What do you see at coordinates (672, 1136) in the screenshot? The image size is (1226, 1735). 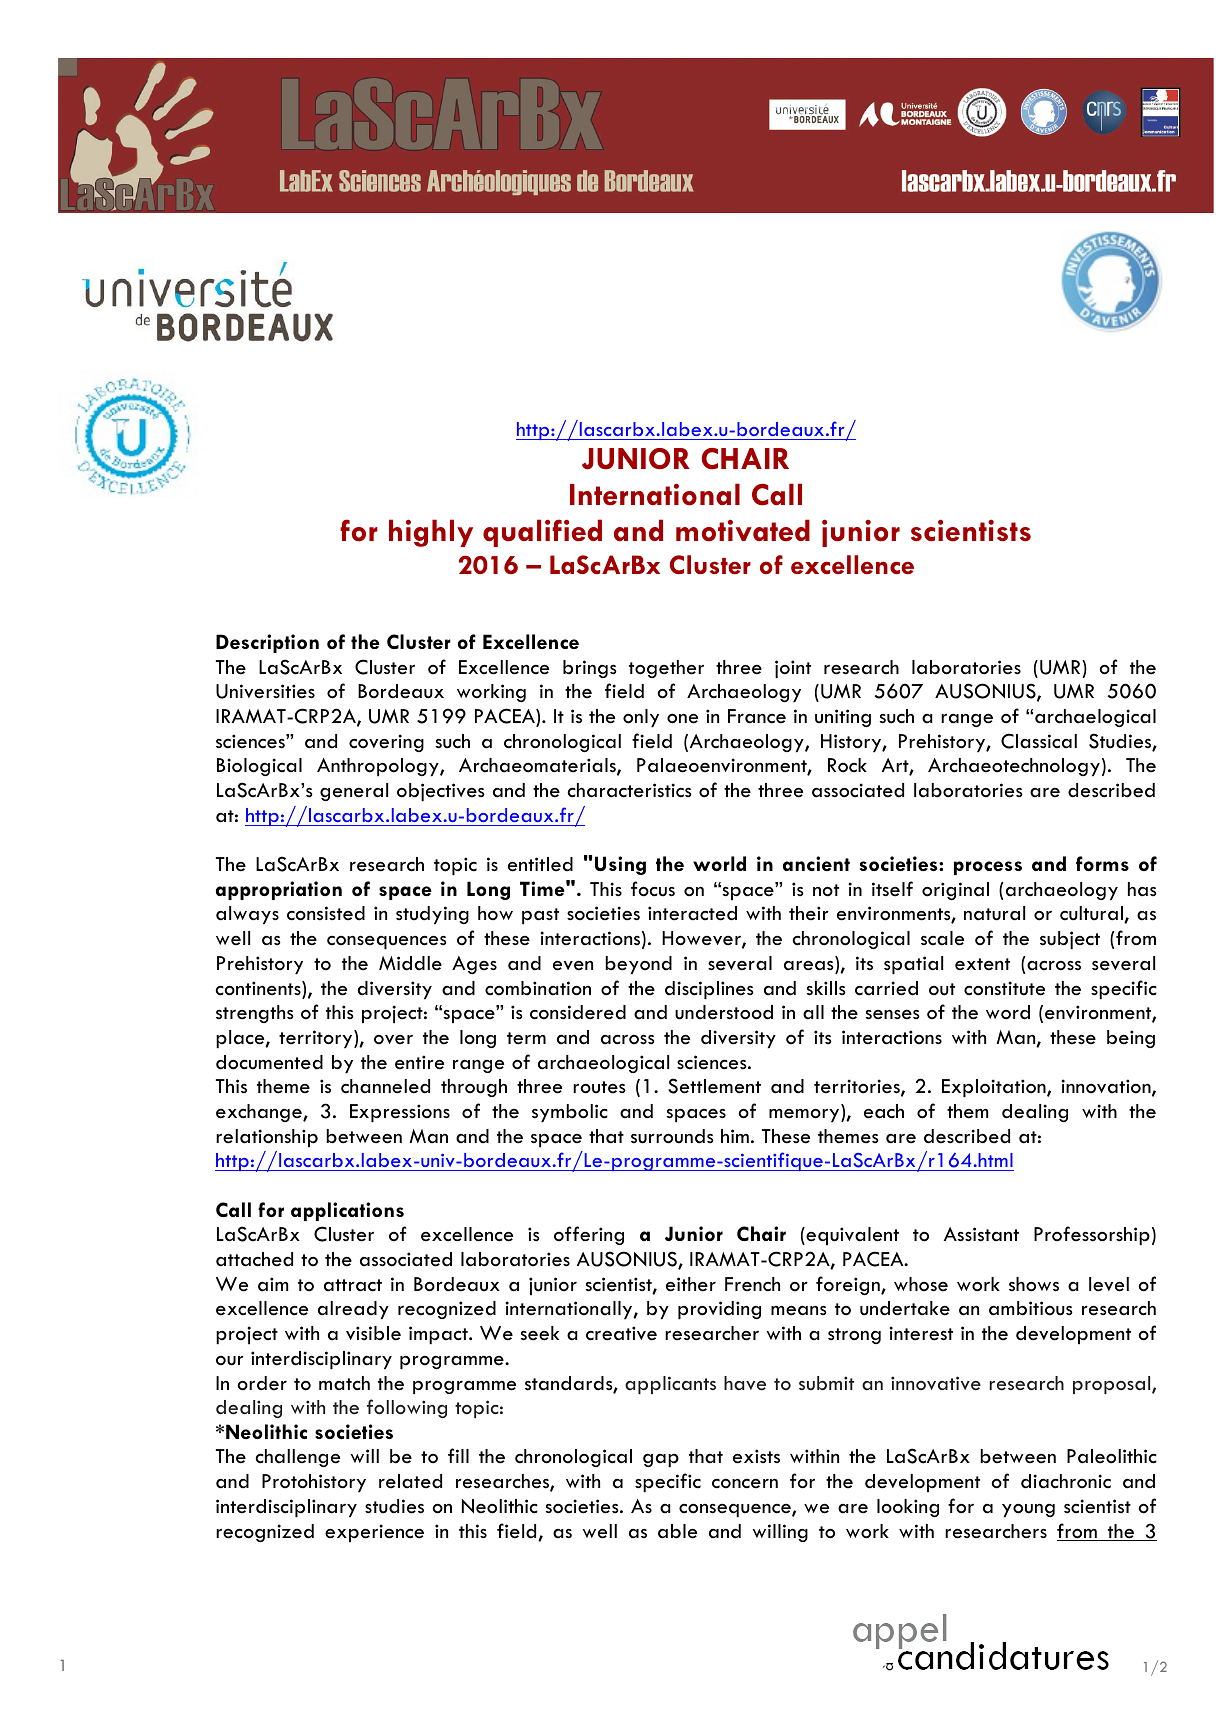 I see `surrounds` at bounding box center [672, 1136].
